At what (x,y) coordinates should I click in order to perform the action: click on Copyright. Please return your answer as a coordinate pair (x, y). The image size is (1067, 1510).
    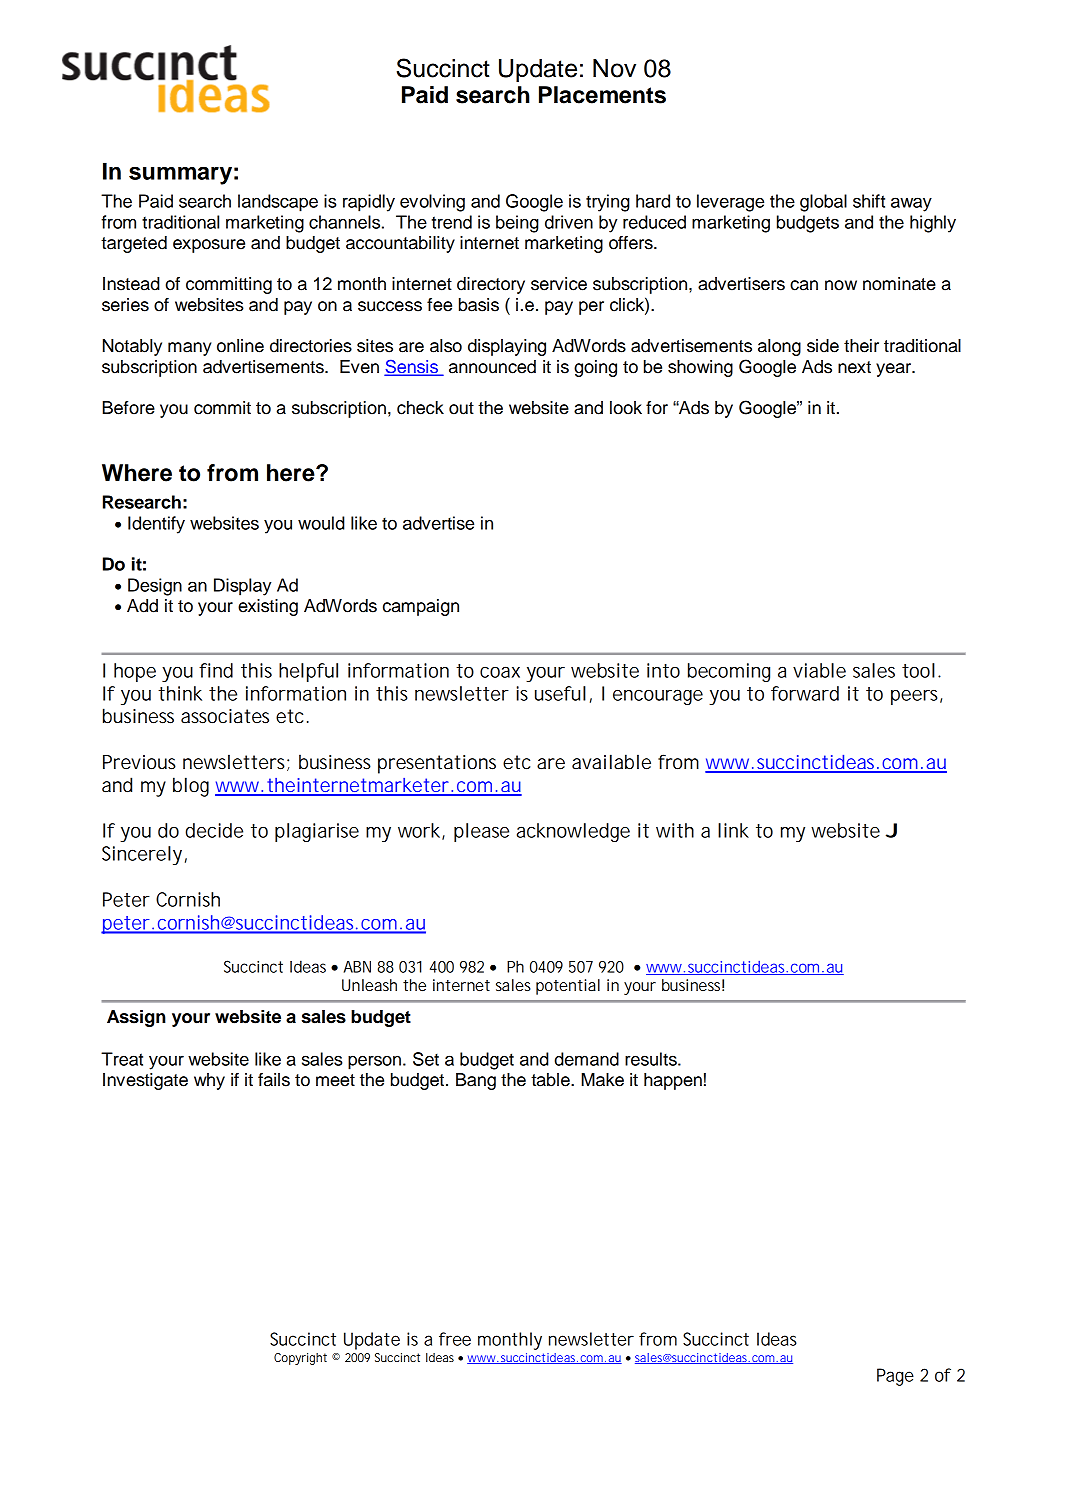
    Looking at the image, I should click on (300, 1359).
